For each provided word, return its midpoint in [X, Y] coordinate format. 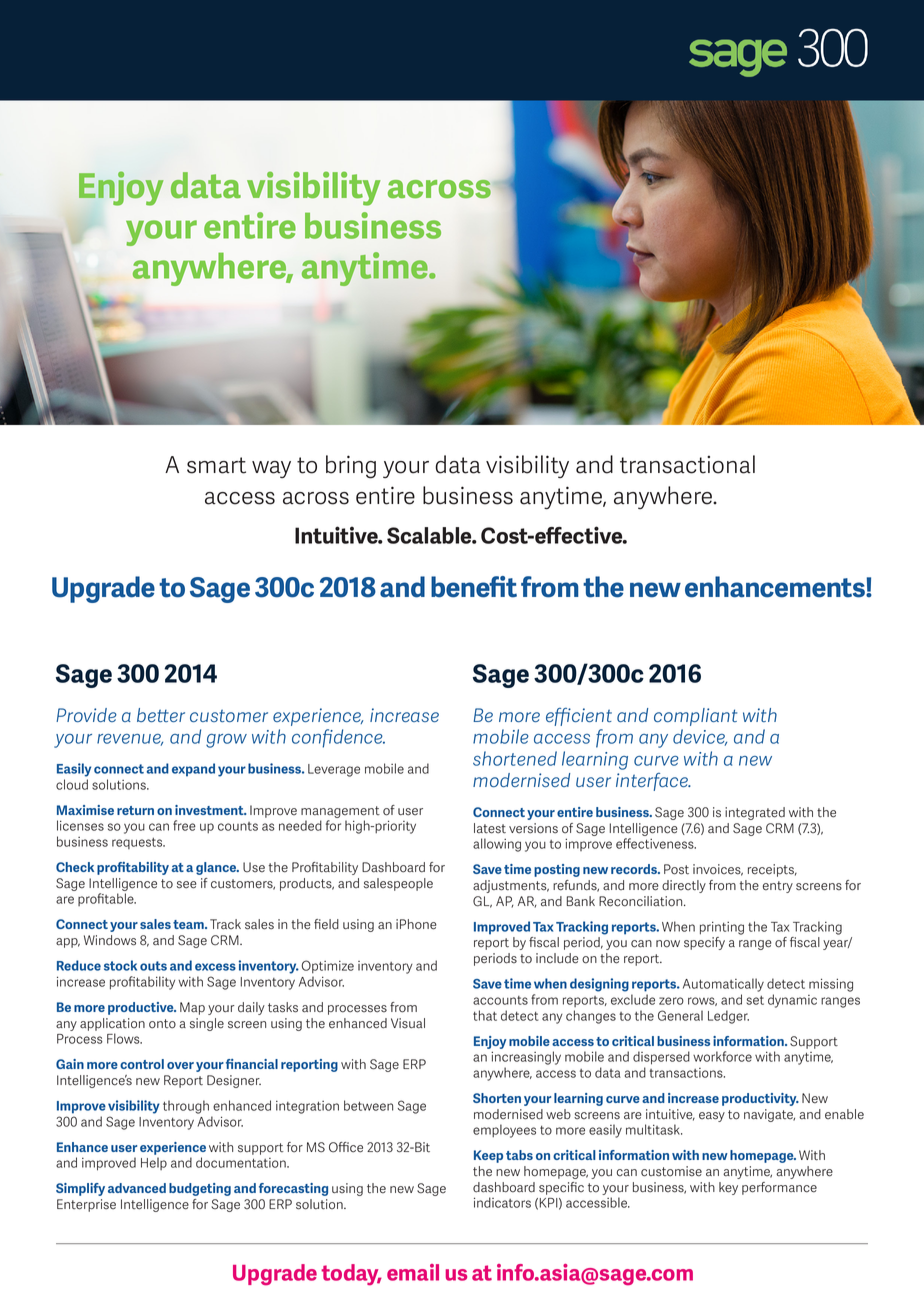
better [161, 715]
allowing [497, 845]
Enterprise [86, 1205]
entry [778, 887]
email [413, 1272]
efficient [579, 717]
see [187, 885]
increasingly [526, 1058]
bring [351, 467]
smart [216, 465]
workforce [722, 1056]
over [180, 1065]
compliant [695, 717]
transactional [687, 464]
